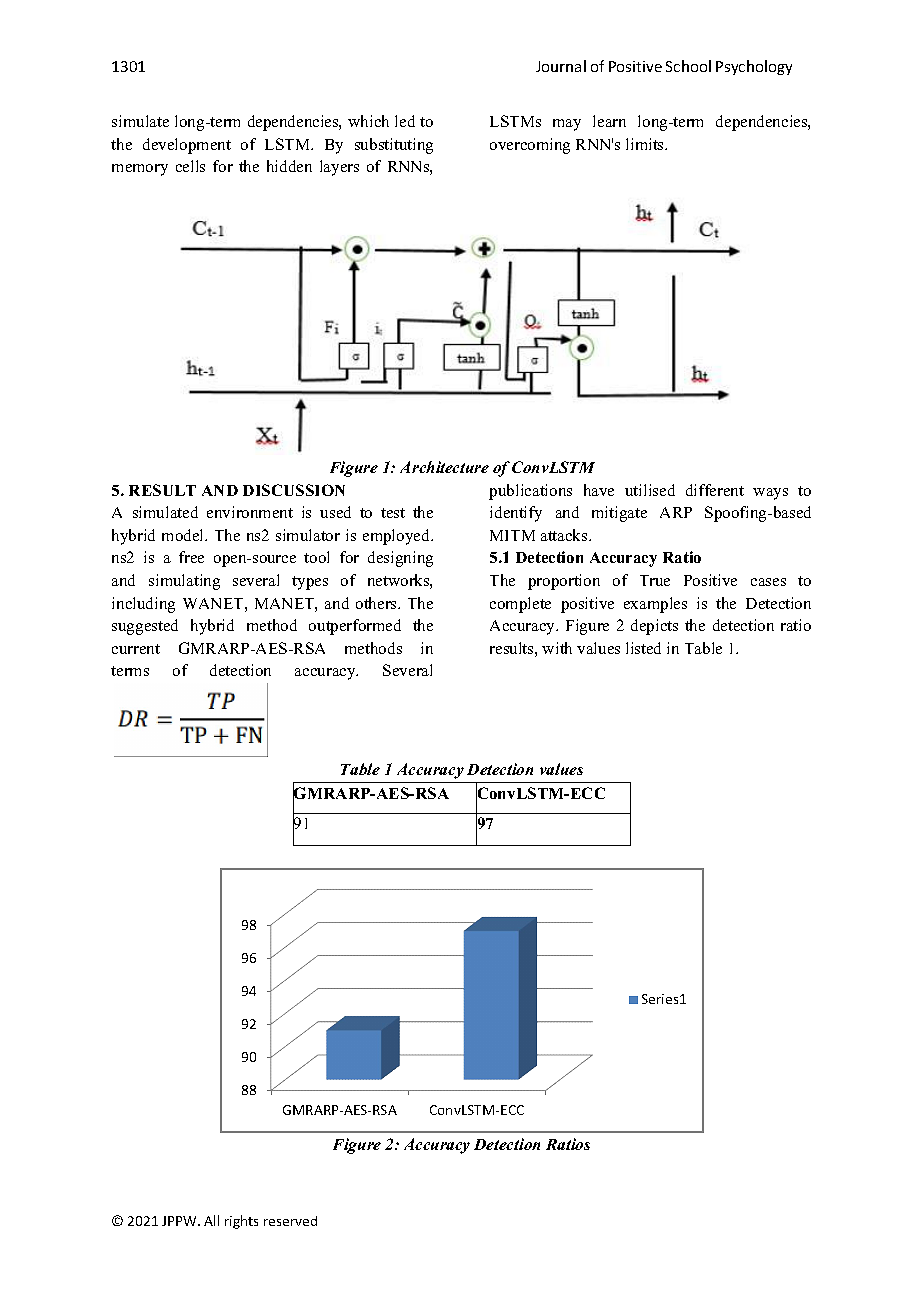  What do you see at coordinates (654, 627) in the screenshot?
I see `depicts` at bounding box center [654, 627].
